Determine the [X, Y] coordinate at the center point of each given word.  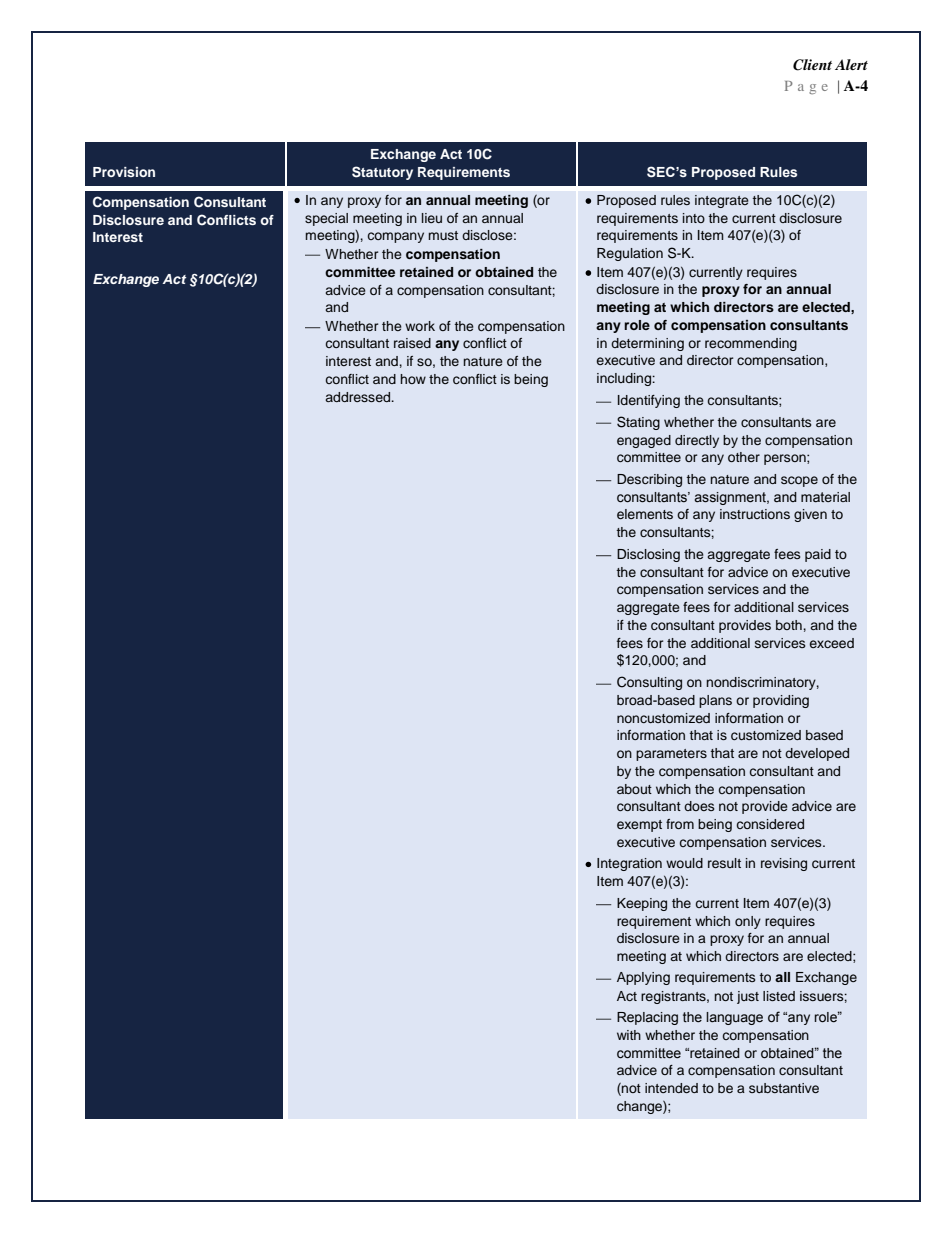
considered [770, 824]
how [413, 379]
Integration [629, 864]
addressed [359, 397]
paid [818, 555]
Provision [124, 172]
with [629, 1035]
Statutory [382, 173]
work [420, 326]
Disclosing [648, 555]
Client [812, 65]
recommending [751, 344]
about [634, 789]
